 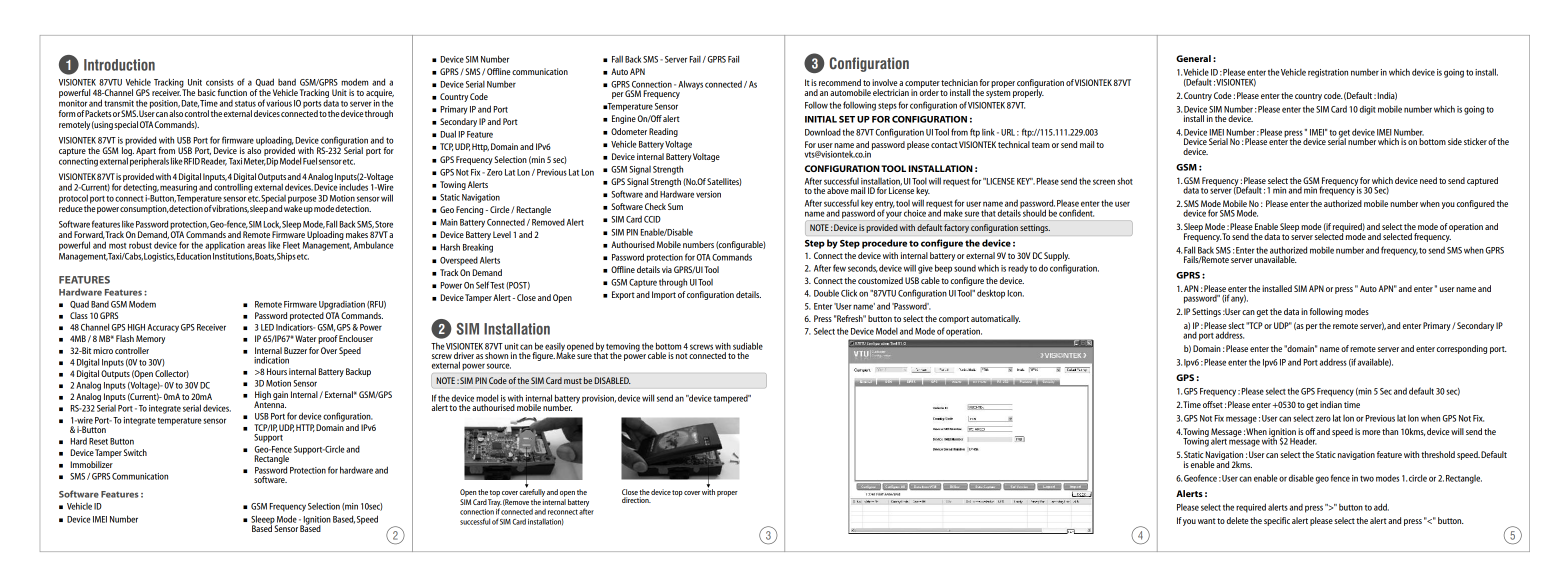 I want to click on registration, so click(x=1328, y=73).
